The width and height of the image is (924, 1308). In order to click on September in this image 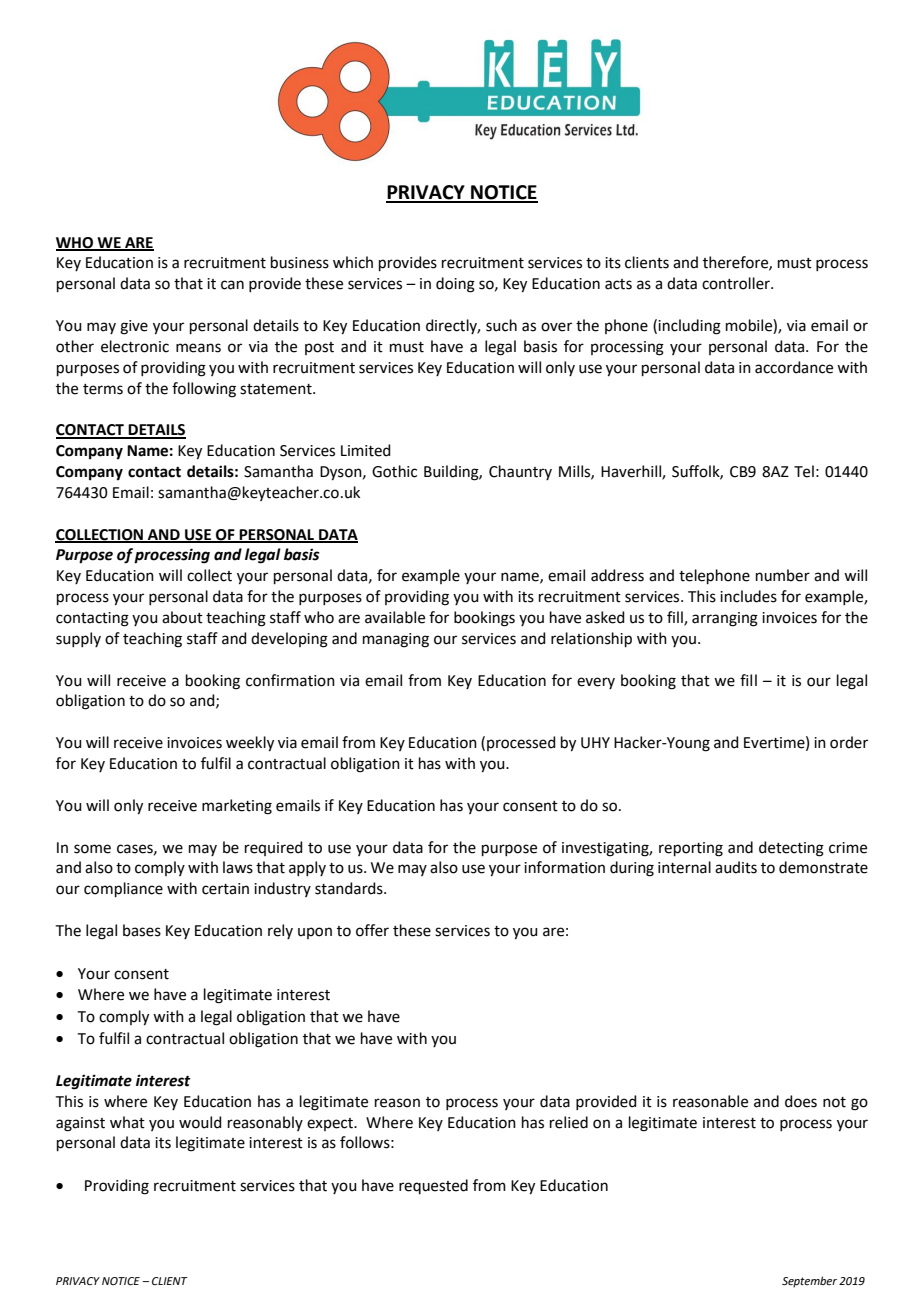, I will do `click(809, 1282)`.
